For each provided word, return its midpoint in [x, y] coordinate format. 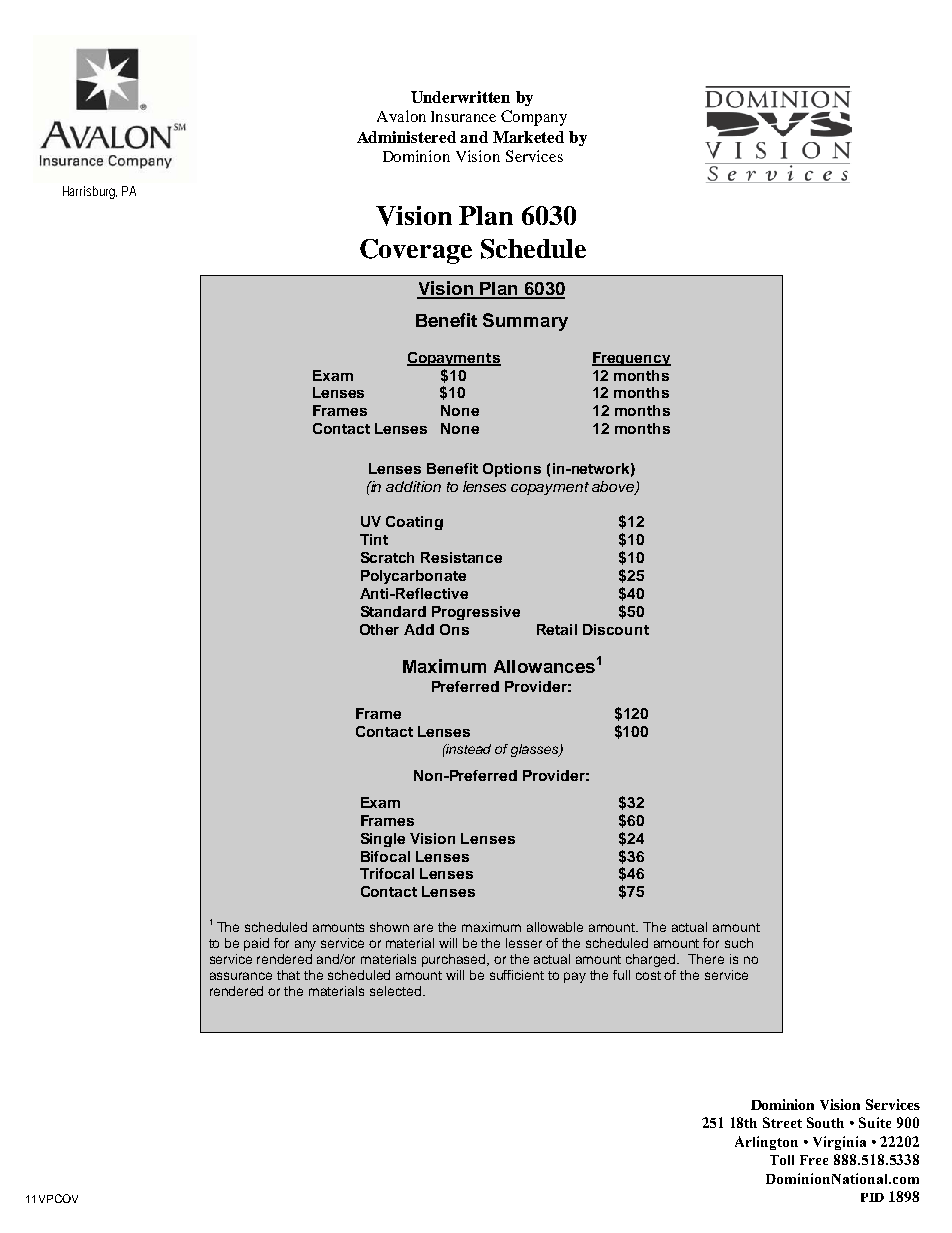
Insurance [463, 116]
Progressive [476, 613]
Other [379, 629]
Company [534, 118]
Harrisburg [90, 192]
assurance [241, 976]
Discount [616, 629]
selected [395, 991]
